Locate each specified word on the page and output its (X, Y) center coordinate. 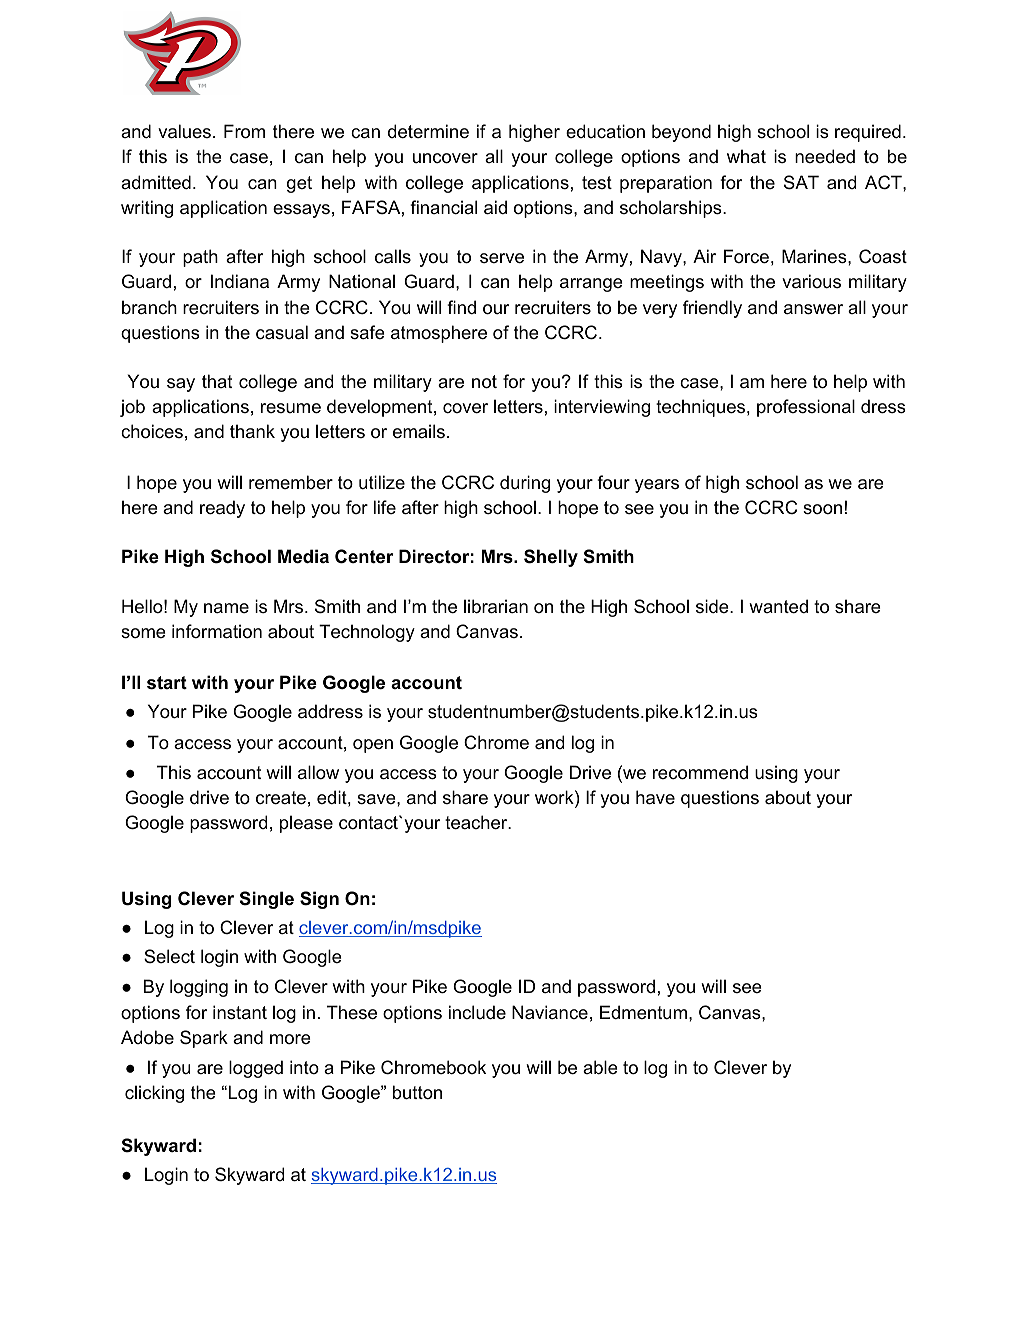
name (226, 608)
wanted (778, 606)
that (217, 381)
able (600, 1067)
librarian (496, 606)
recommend (700, 772)
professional (806, 408)
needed (825, 156)
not (484, 382)
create (281, 798)
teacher (477, 822)
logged (256, 1069)
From (244, 131)
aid (495, 207)
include (477, 1012)
